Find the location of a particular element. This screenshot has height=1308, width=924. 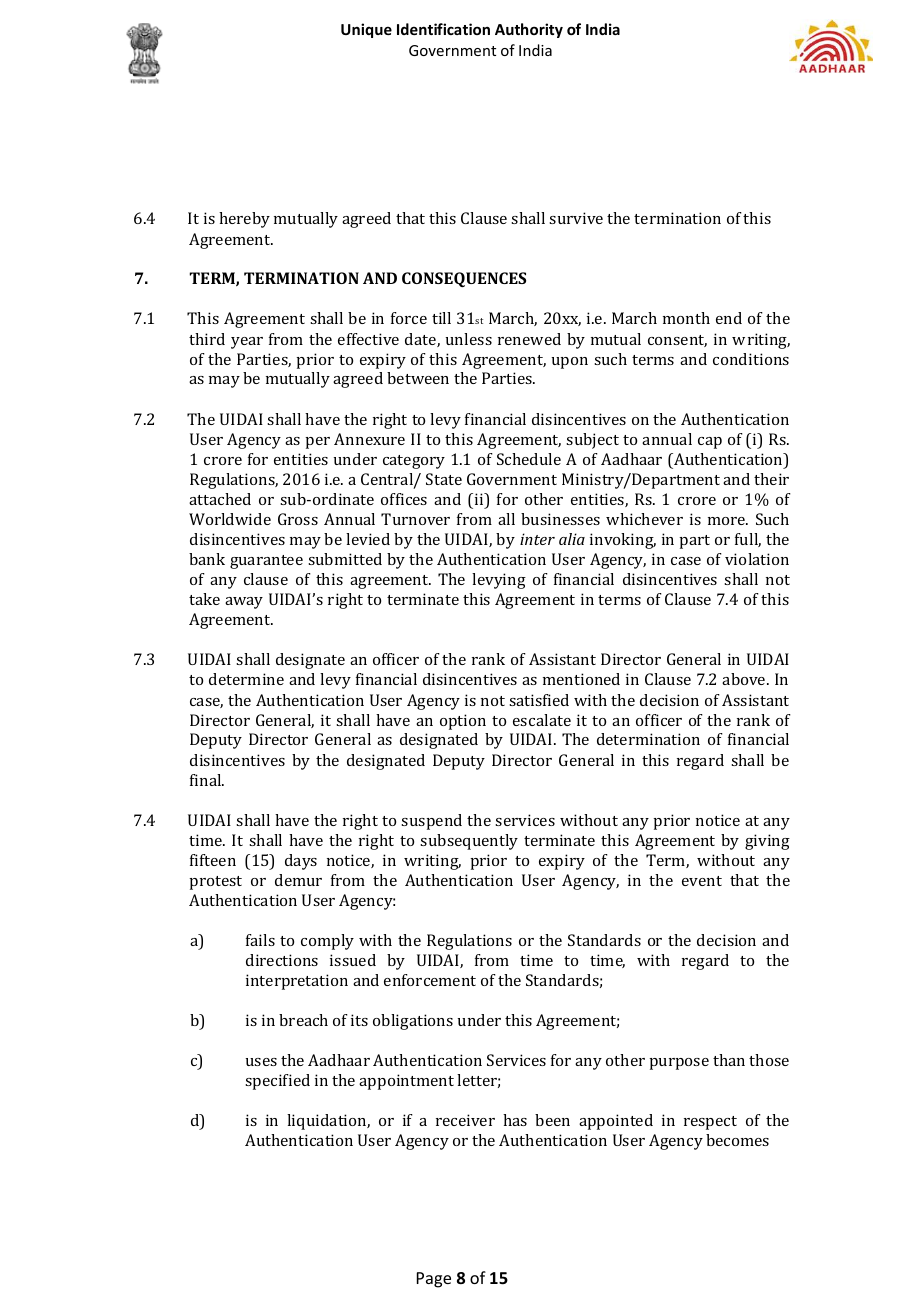

Schedule is located at coordinates (529, 459).
